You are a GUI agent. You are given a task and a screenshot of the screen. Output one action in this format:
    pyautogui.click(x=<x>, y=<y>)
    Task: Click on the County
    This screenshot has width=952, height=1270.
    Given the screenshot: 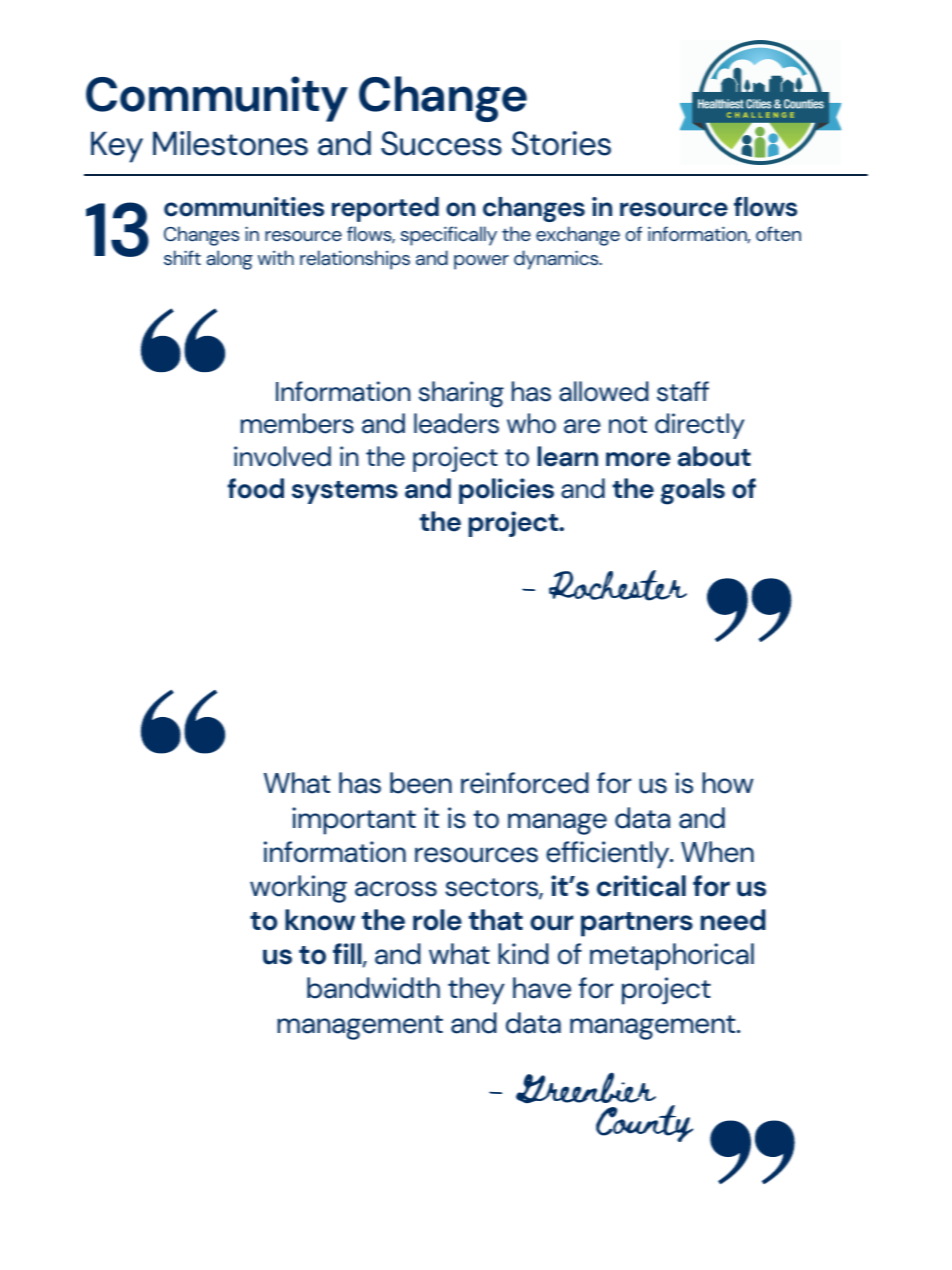 What is the action you would take?
    pyautogui.click(x=644, y=1122)
